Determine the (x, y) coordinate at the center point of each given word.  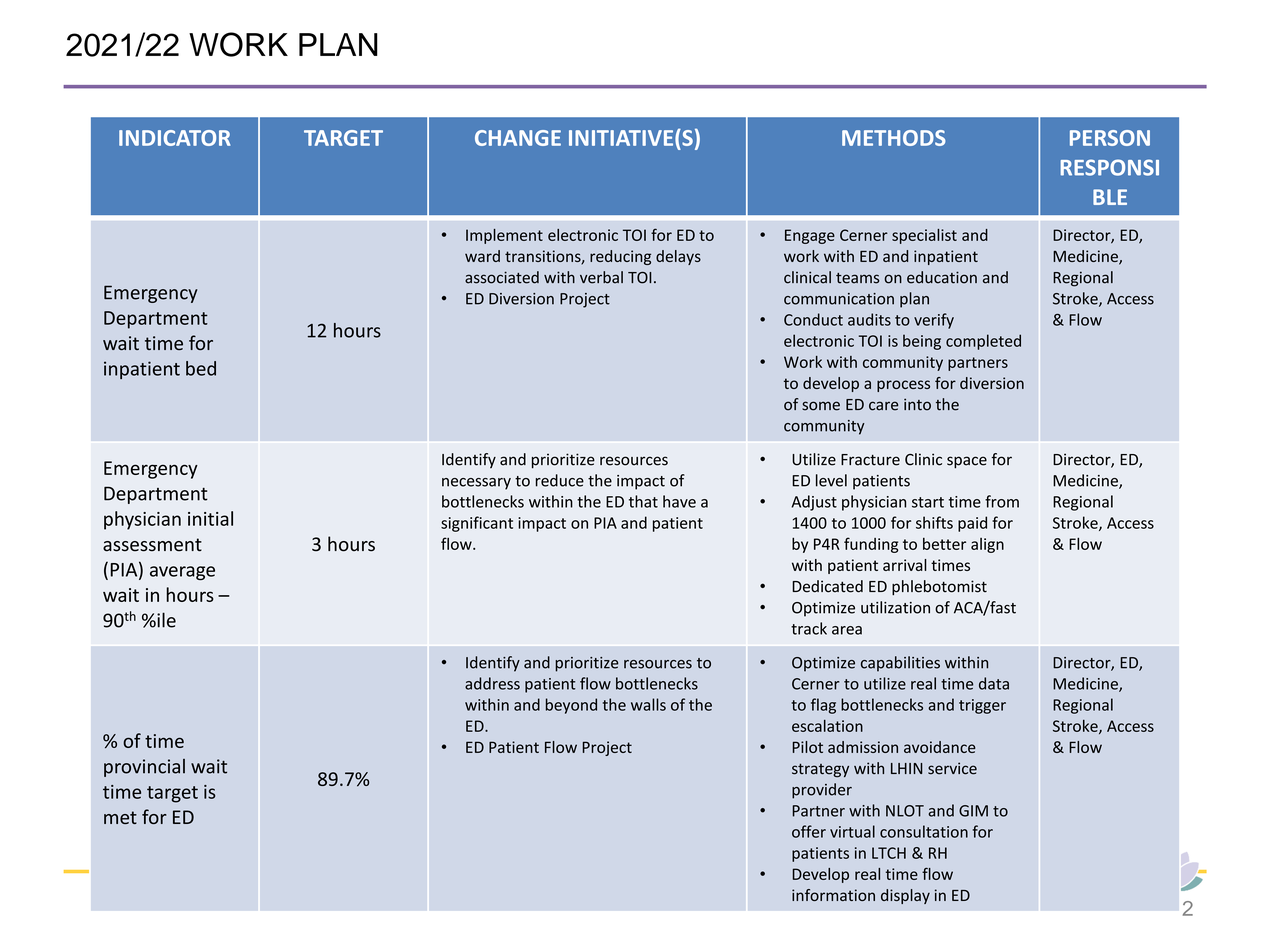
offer (809, 831)
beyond (571, 706)
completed (983, 342)
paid (972, 524)
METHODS (894, 138)
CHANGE (518, 138)
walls (648, 704)
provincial (144, 768)
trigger (982, 706)
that (643, 501)
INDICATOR (175, 138)
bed (201, 368)
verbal (601, 277)
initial (210, 518)
